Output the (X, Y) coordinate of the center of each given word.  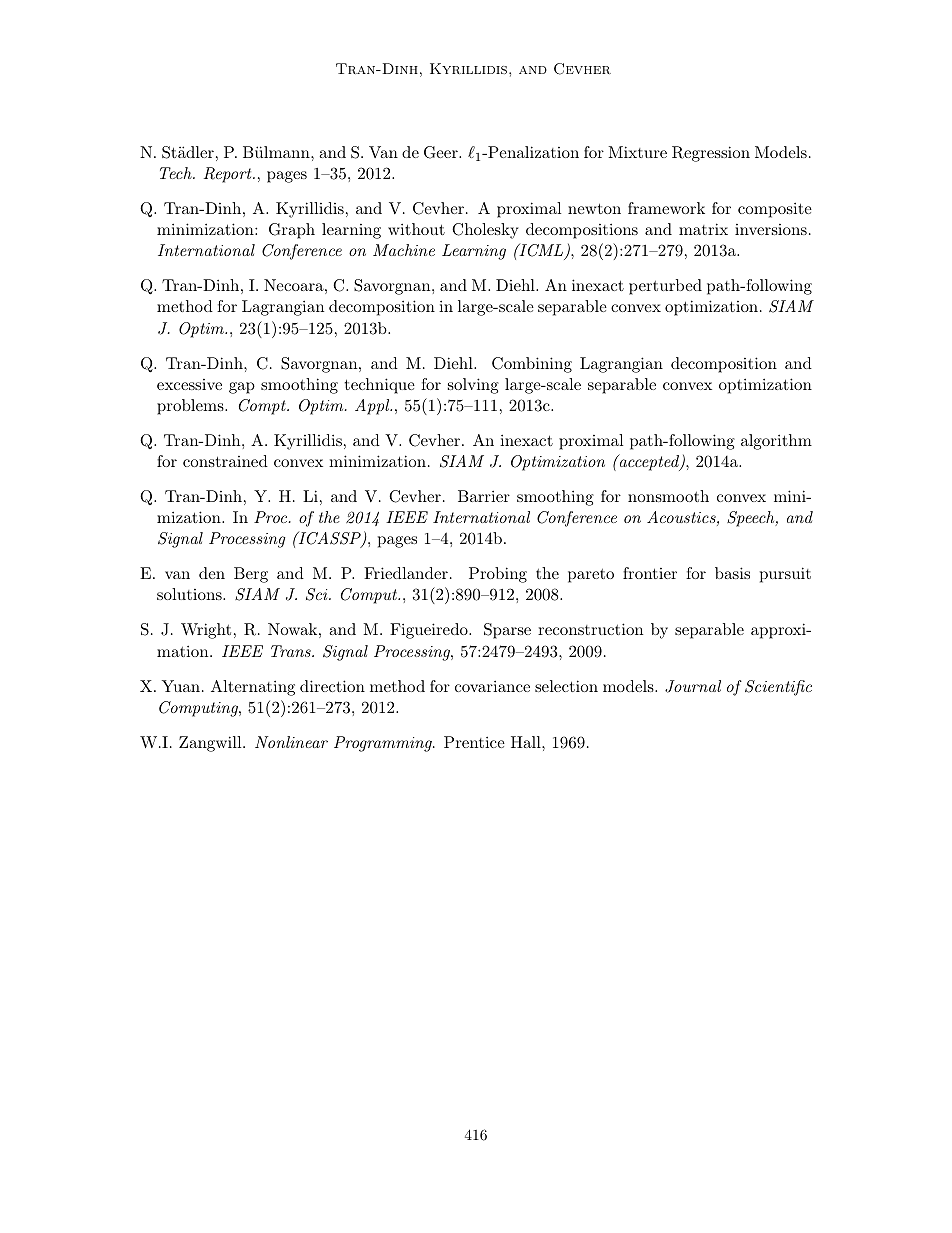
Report (229, 175)
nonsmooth (668, 496)
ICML (541, 252)
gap (242, 388)
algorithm (776, 442)
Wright (206, 631)
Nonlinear (291, 742)
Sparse (507, 631)
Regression (711, 154)
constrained (225, 461)
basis (732, 573)
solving (473, 386)
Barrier (484, 496)
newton (594, 208)
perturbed (665, 287)
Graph (292, 231)
